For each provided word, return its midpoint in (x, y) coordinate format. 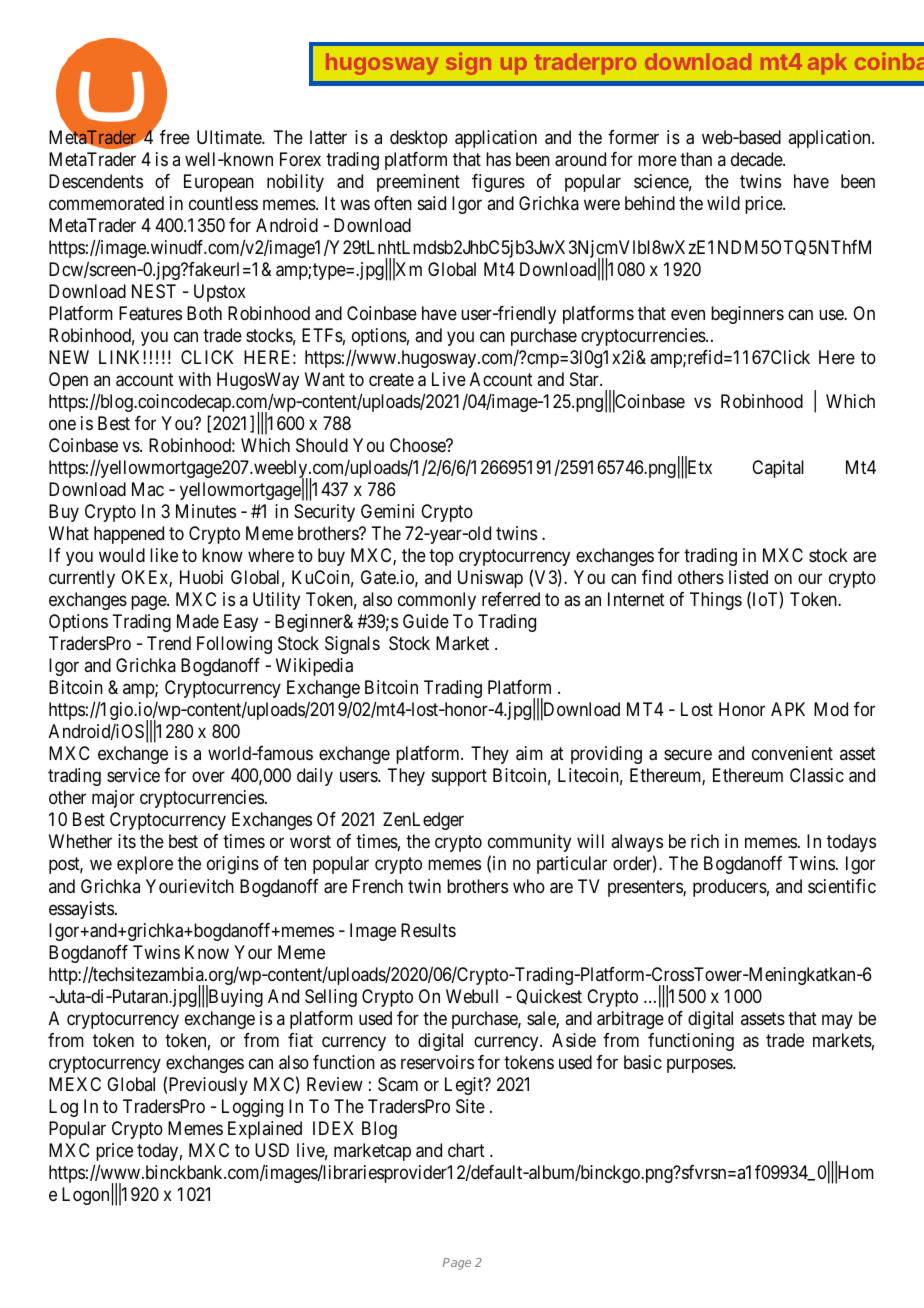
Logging (252, 1108)
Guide (426, 621)
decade (757, 159)
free (175, 137)
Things (716, 601)
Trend (169, 643)
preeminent (418, 183)
